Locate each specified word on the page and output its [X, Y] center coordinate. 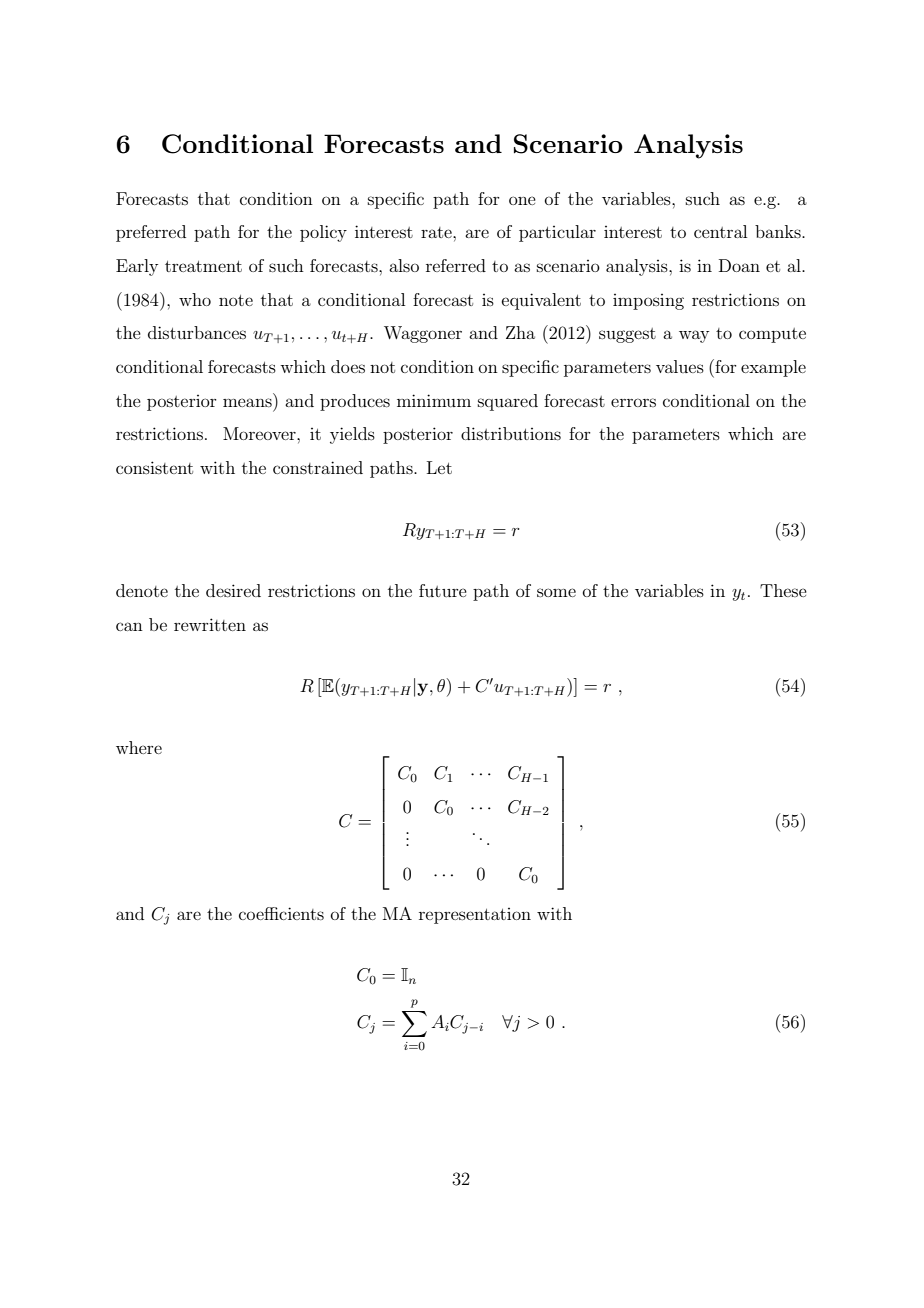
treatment [203, 266]
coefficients [281, 913]
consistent [154, 467]
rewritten [210, 624]
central [720, 231]
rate [437, 232]
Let [439, 467]
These [783, 590]
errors [633, 402]
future [443, 590]
